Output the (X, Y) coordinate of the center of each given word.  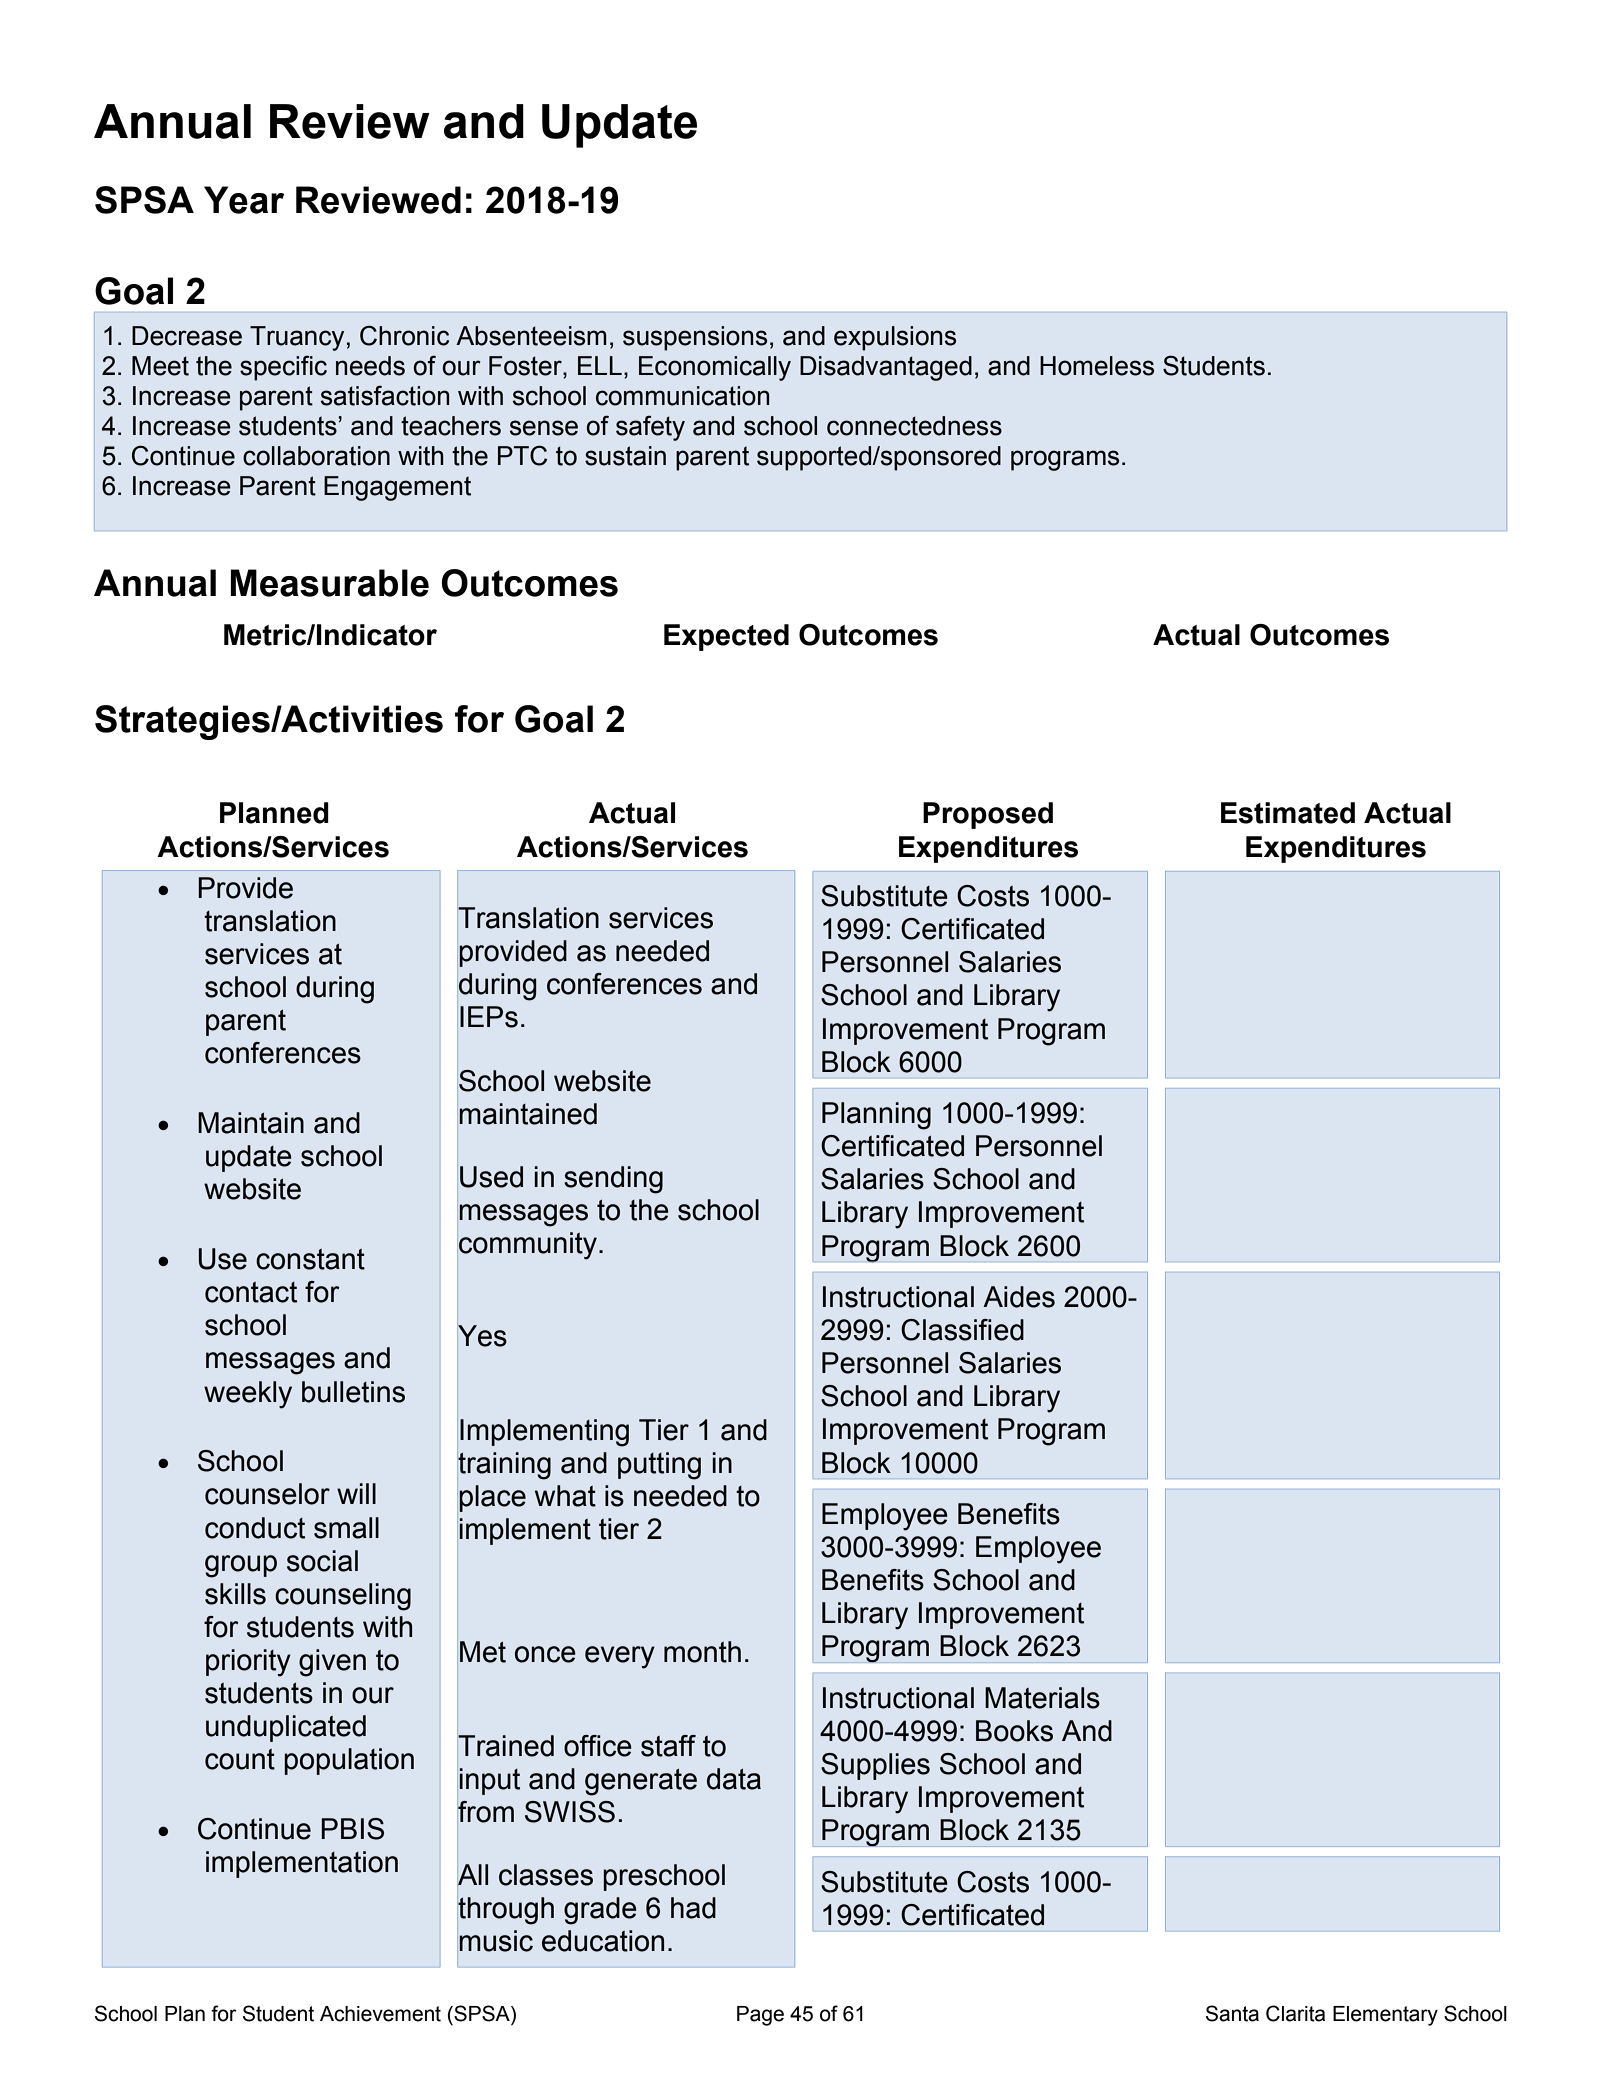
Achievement (380, 2014)
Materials (1042, 1698)
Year (244, 200)
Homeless (1097, 366)
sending (613, 1180)
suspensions (695, 338)
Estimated (1288, 813)
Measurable (329, 583)
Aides (1019, 1297)
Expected (726, 637)
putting (659, 1466)
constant (310, 1259)
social (322, 1561)
